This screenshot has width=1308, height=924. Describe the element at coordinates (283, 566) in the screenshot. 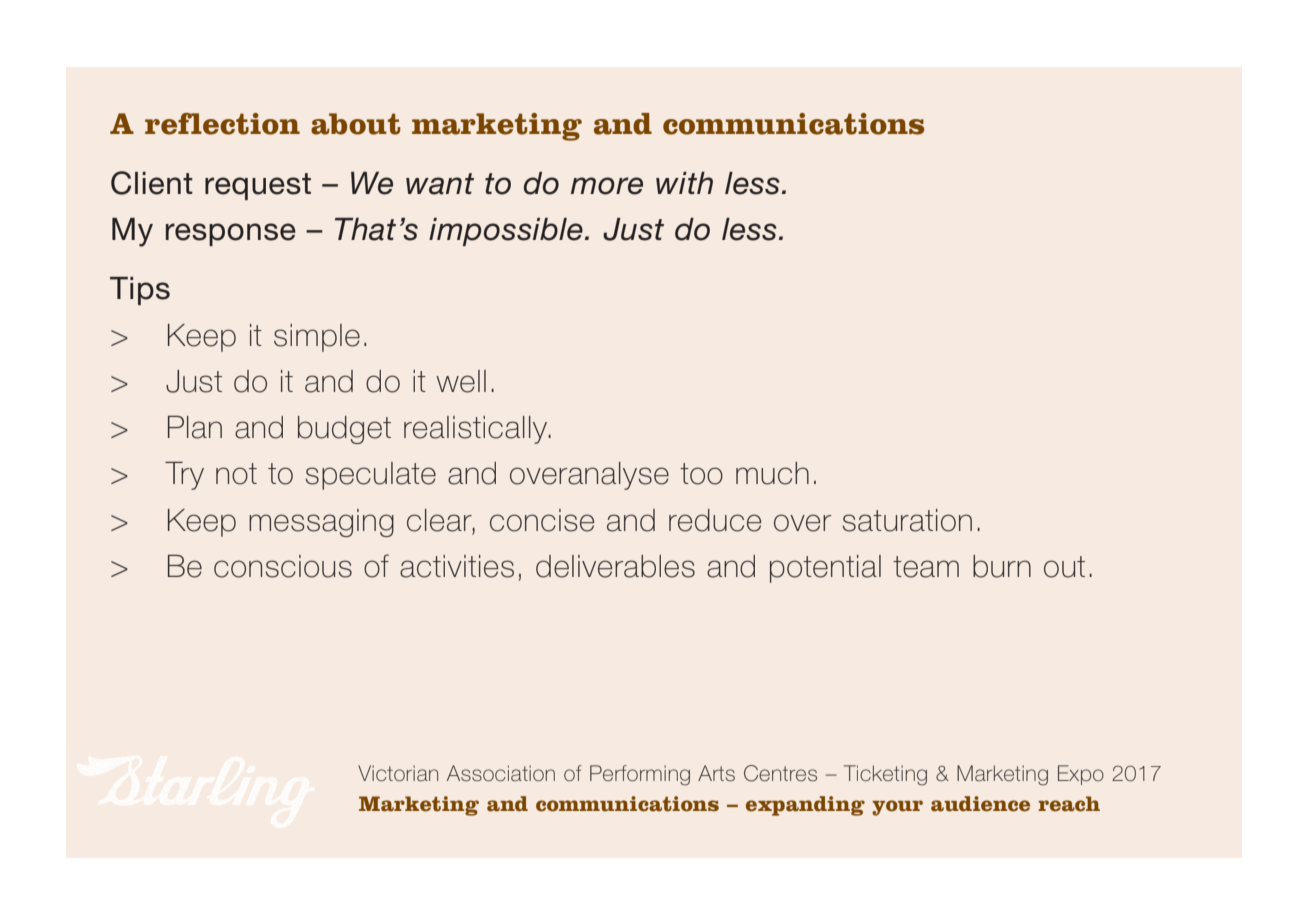

I see `conscious` at that location.
